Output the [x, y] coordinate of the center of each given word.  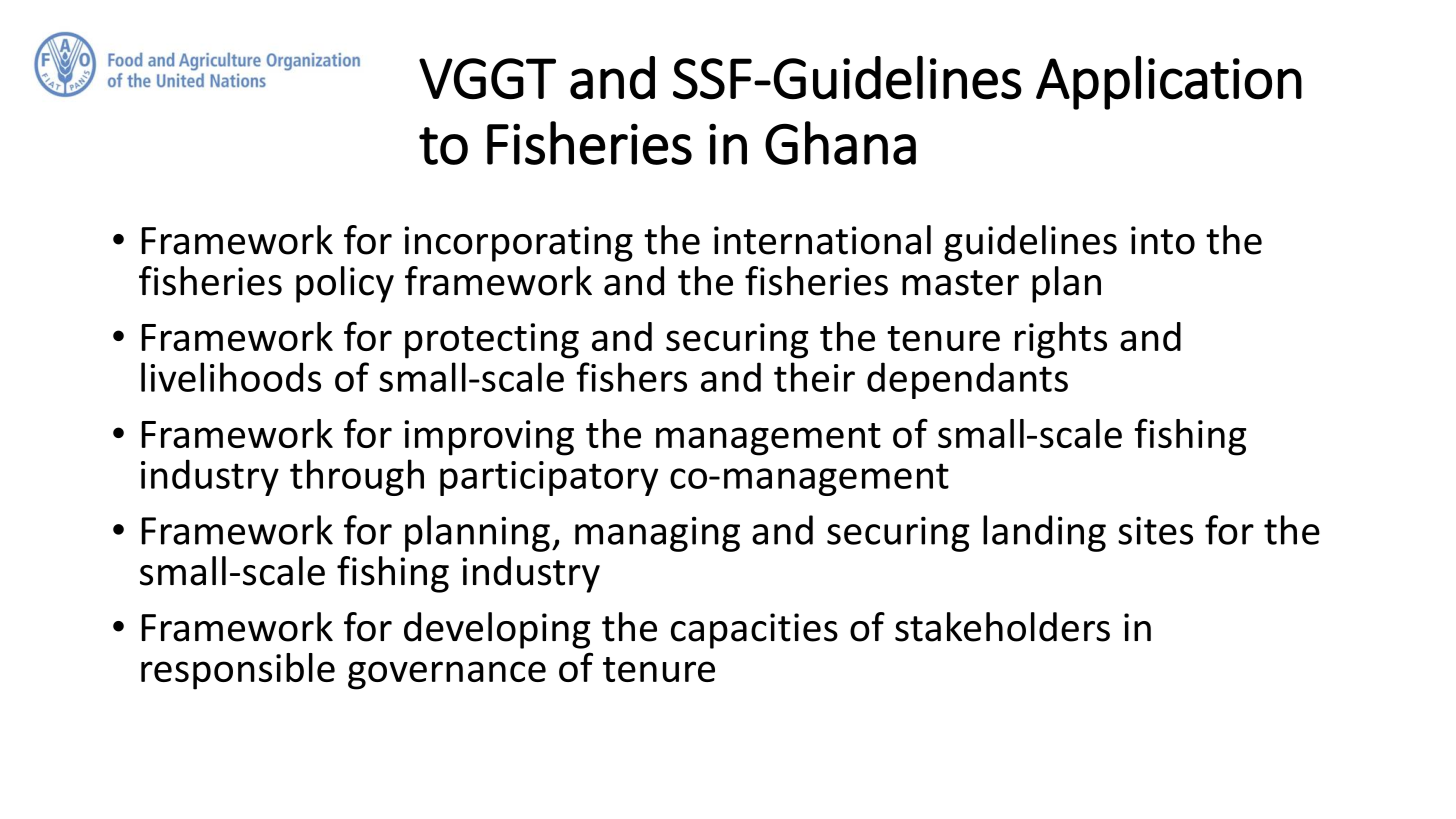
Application [1169, 82]
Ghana [840, 143]
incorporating [518, 244]
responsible [238, 671]
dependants [967, 380]
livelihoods [231, 377]
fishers [631, 377]
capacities [754, 631]
